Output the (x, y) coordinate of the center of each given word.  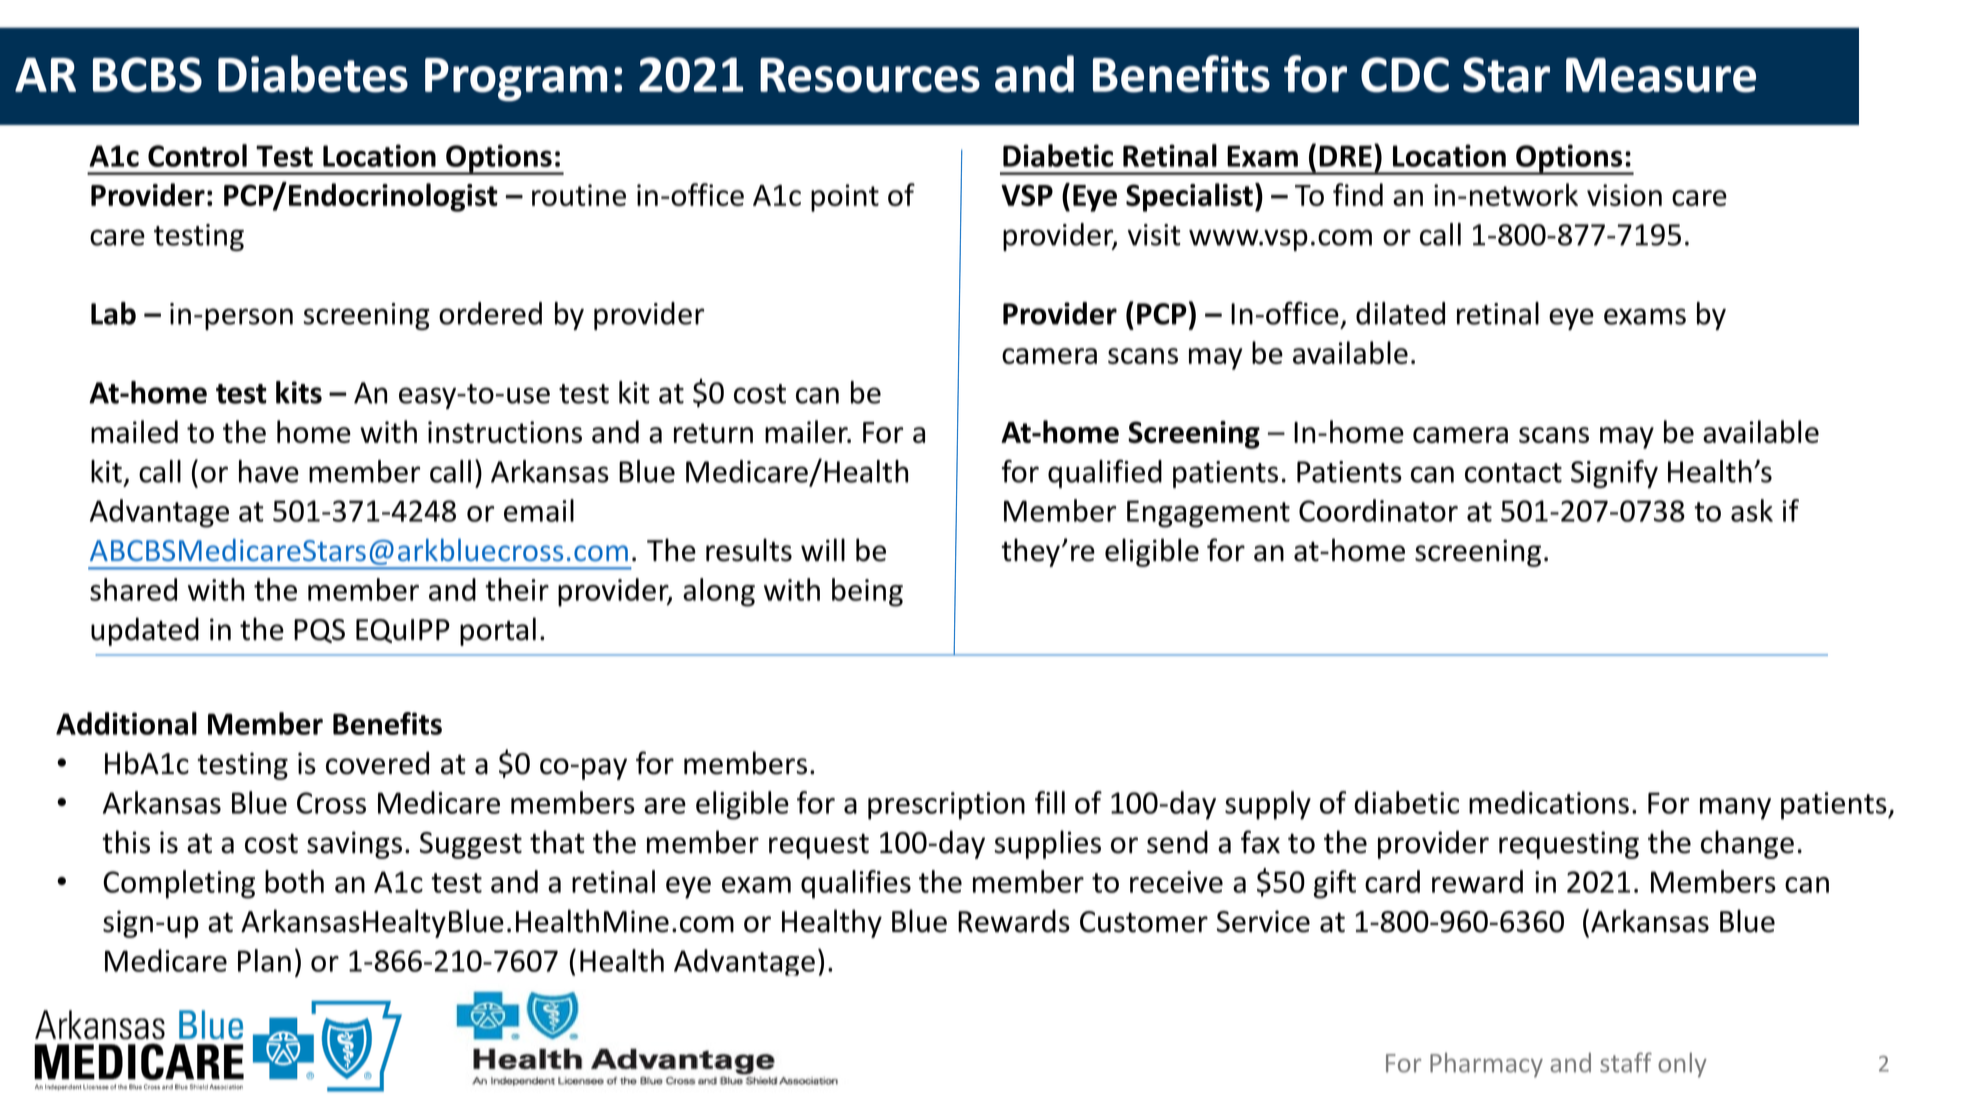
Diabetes (313, 74)
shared (133, 589)
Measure (1661, 75)
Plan (264, 960)
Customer (1144, 922)
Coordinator (1378, 510)
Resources (870, 75)
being (867, 592)
